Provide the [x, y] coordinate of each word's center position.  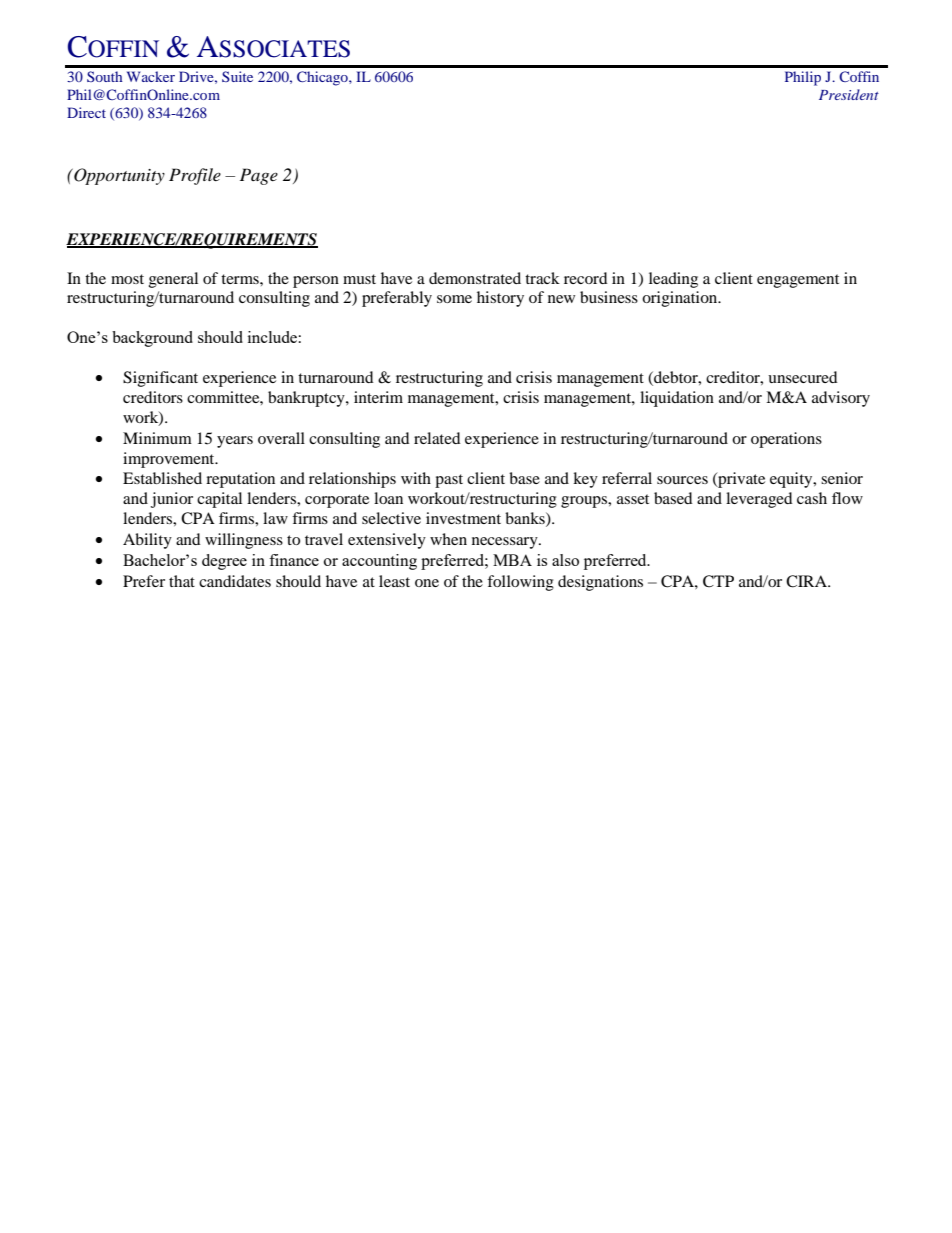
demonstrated [475, 278]
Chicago [323, 78]
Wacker [151, 76]
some [454, 299]
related [437, 438]
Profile [195, 176]
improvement [170, 460]
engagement [798, 281]
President [849, 94]
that [182, 581]
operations [786, 440]
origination [681, 299]
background [152, 339]
